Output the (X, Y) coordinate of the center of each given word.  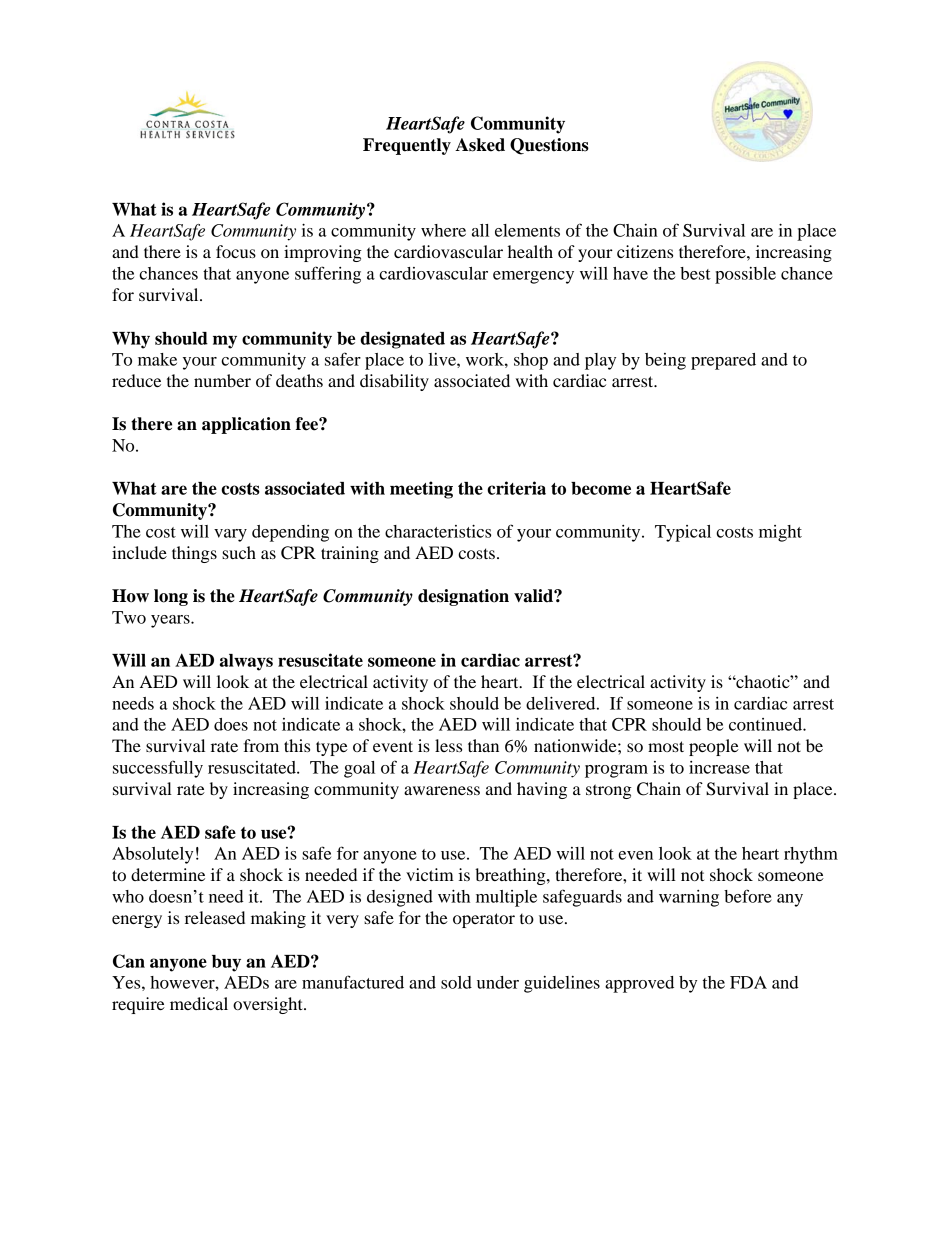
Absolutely (152, 855)
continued (766, 724)
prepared (723, 361)
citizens (645, 251)
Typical (683, 533)
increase (719, 767)
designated (402, 340)
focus (236, 251)
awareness (442, 790)
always (246, 662)
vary (230, 535)
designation (463, 597)
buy (226, 963)
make (157, 359)
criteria (516, 488)
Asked (480, 145)
